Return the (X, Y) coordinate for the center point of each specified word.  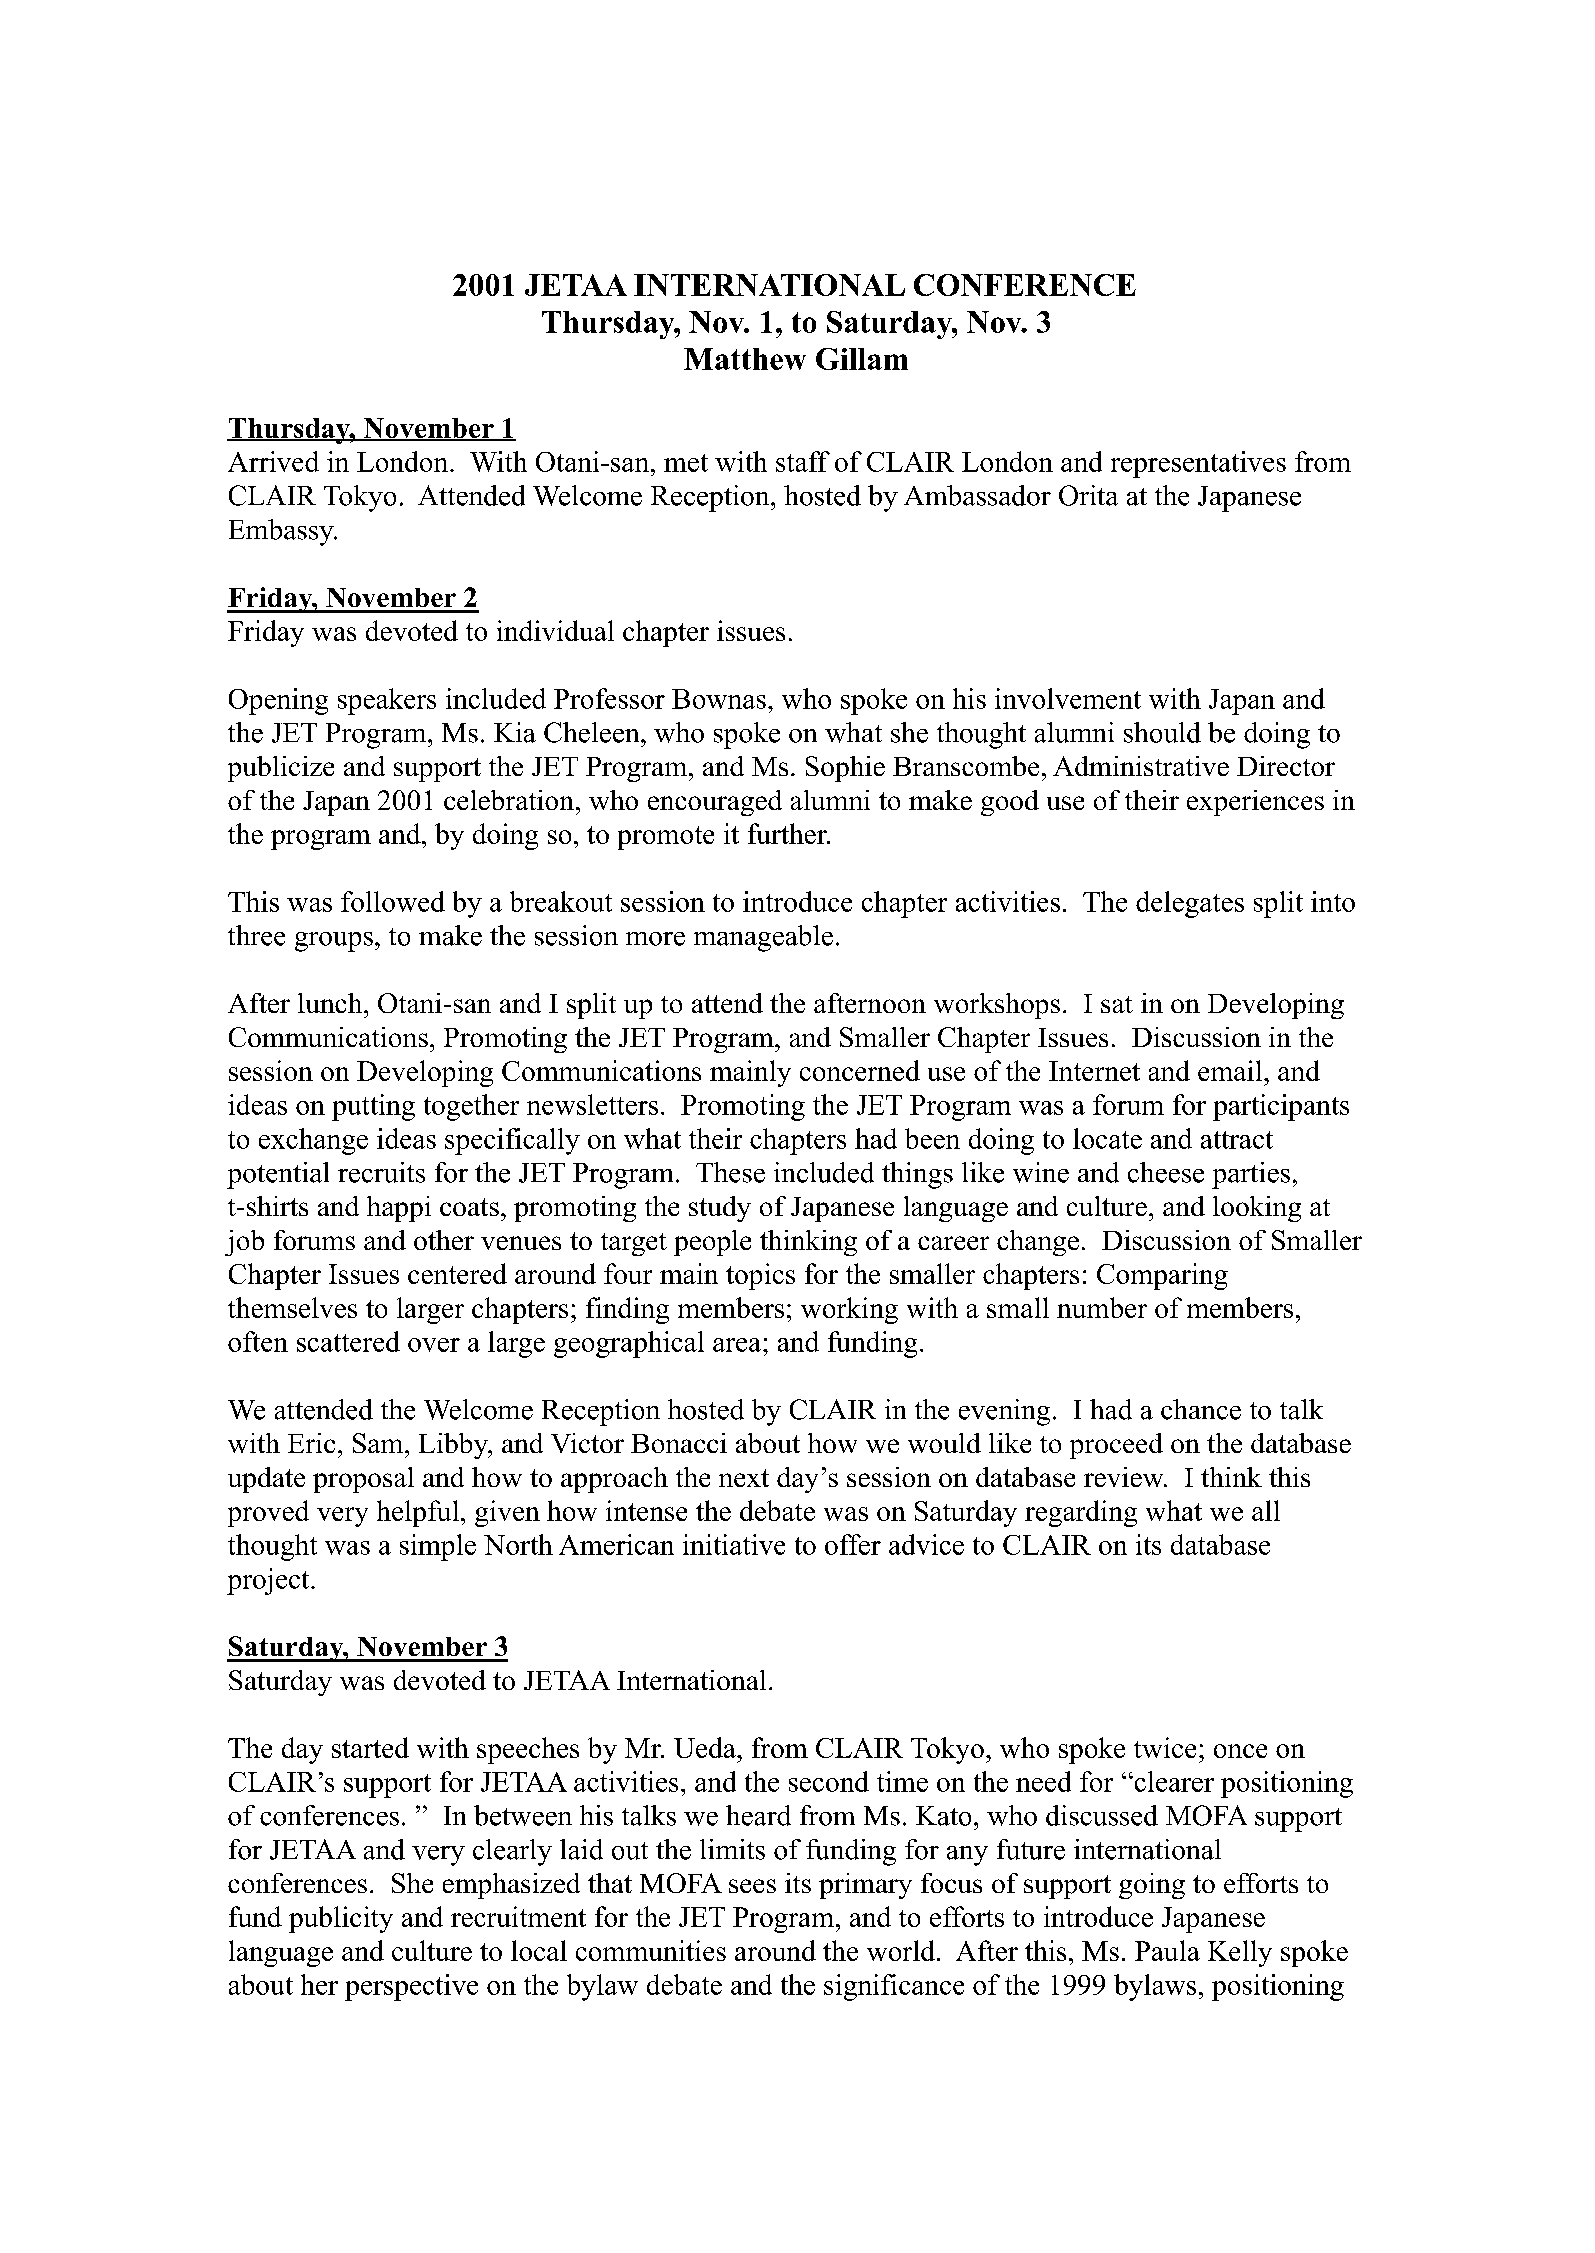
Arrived (273, 461)
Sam (379, 1443)
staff (803, 461)
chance (1201, 1409)
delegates (1190, 904)
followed (393, 901)
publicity (341, 1919)
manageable (763, 938)
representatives (1198, 464)
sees (752, 1886)
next (744, 1478)
